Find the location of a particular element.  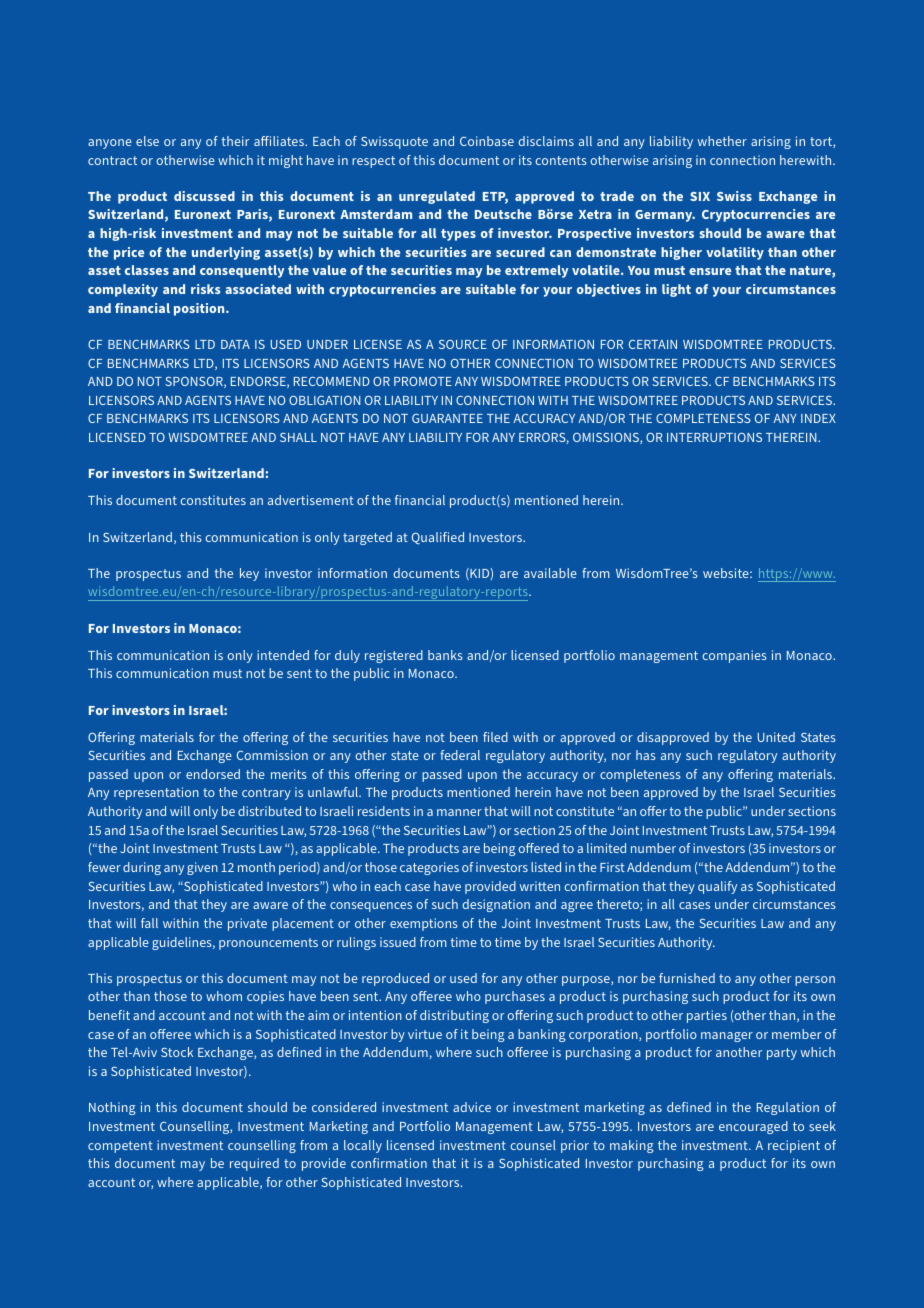

banks is located at coordinates (445, 655).
